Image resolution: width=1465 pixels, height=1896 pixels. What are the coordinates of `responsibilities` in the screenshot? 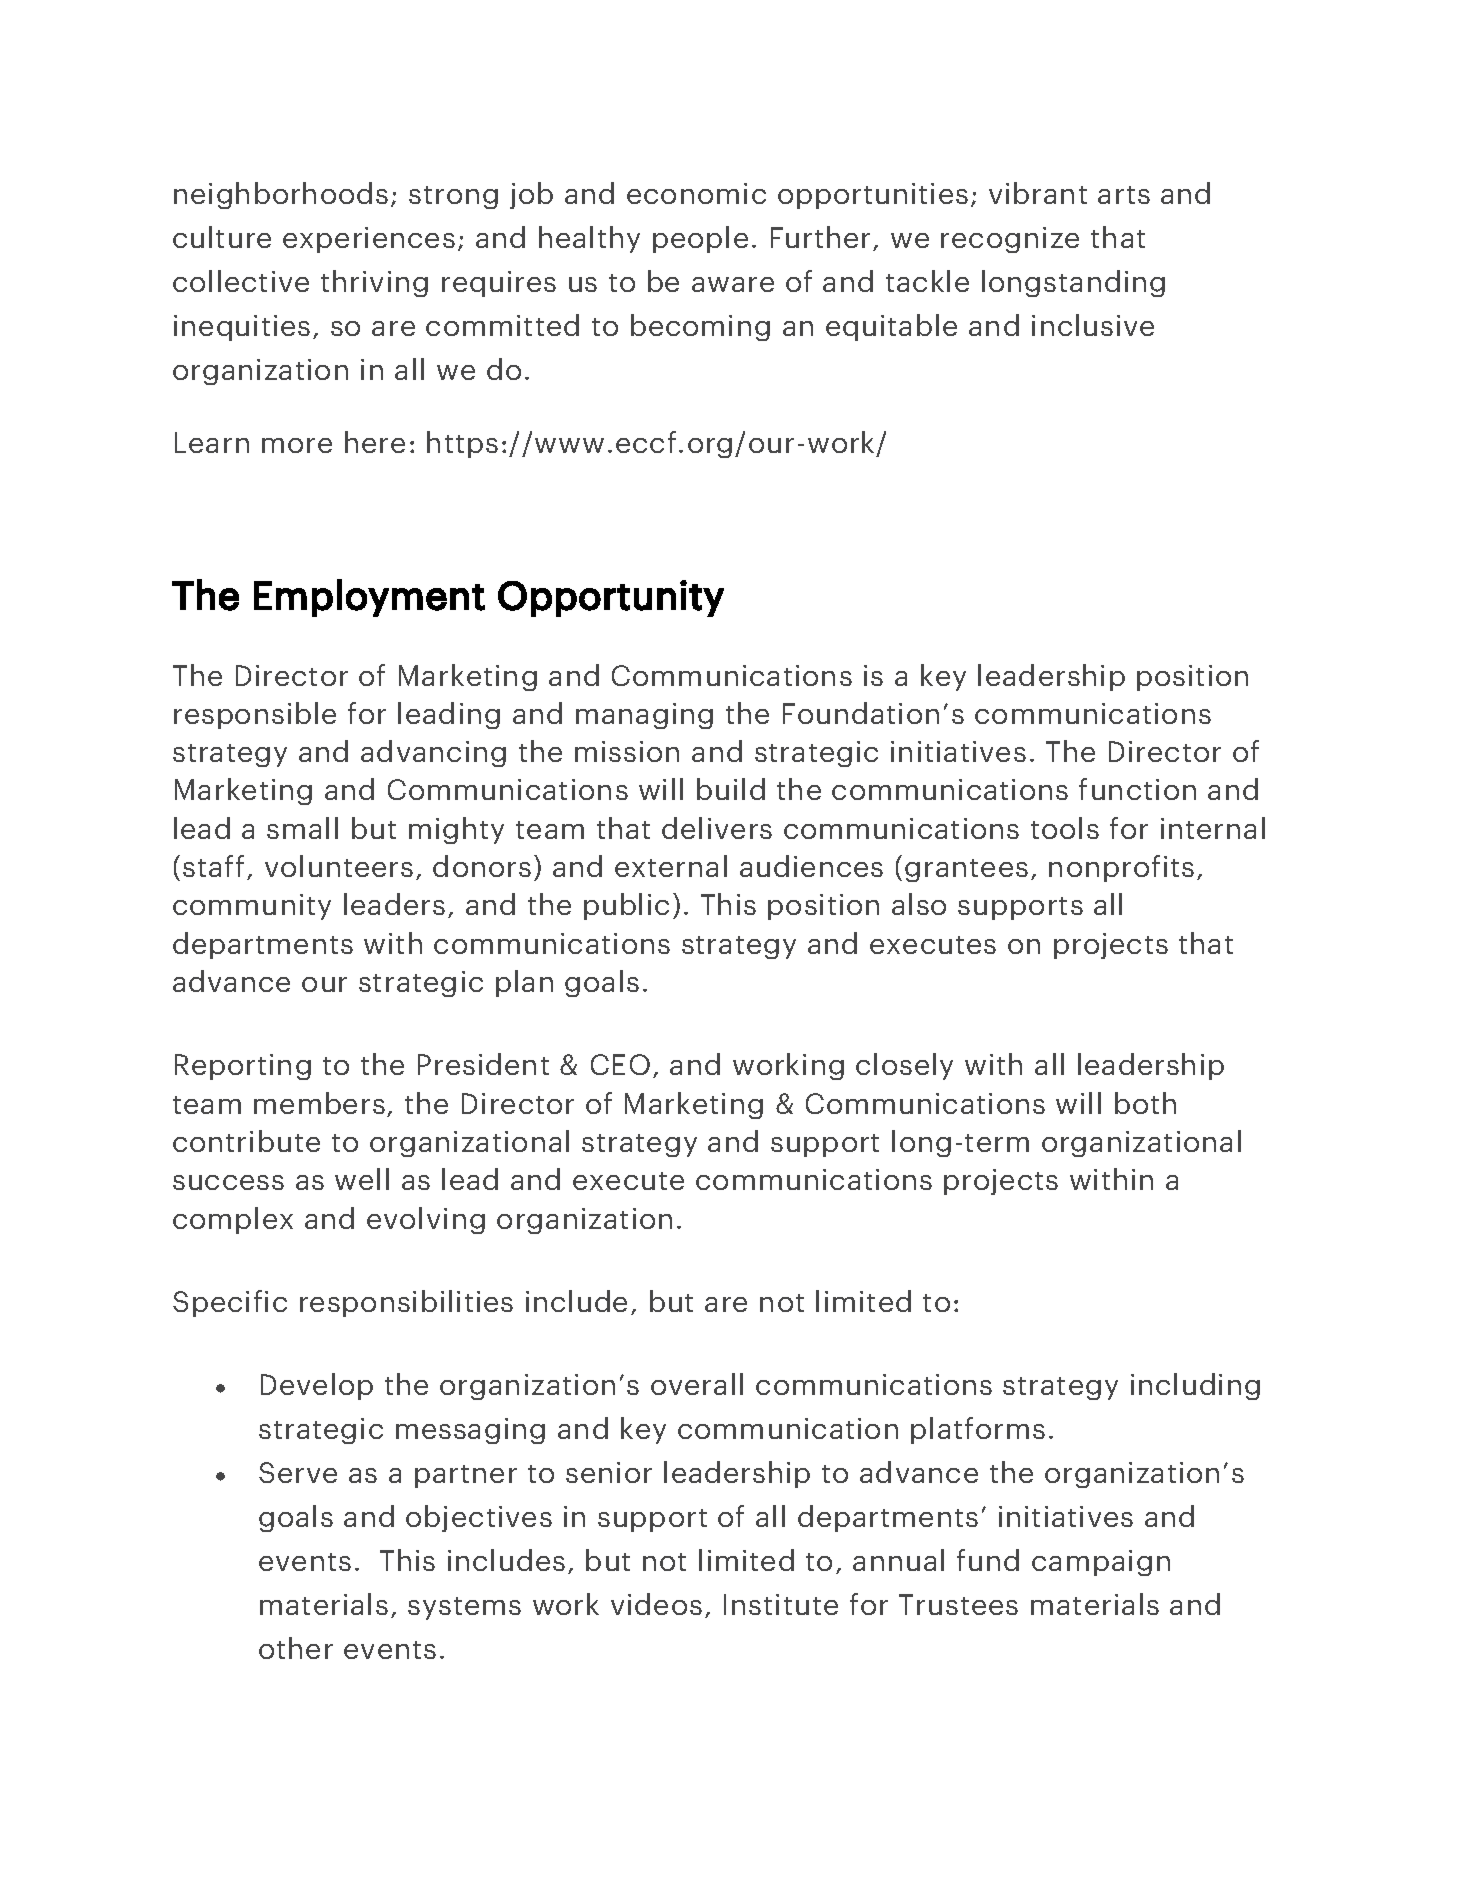 It's located at (406, 1303).
